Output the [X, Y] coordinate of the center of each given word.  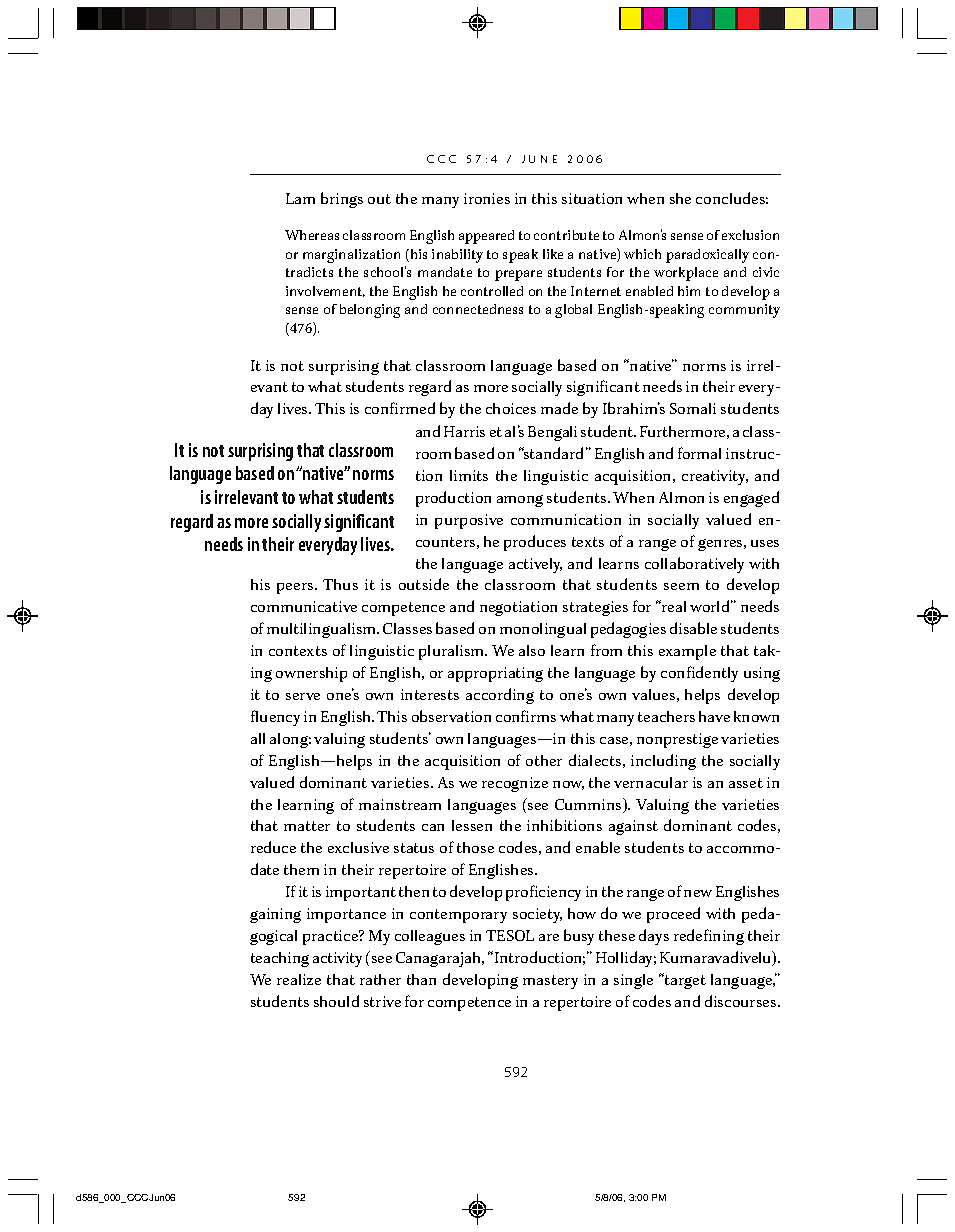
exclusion [750, 235]
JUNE [539, 159]
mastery [550, 982]
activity [337, 959]
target [684, 981]
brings [342, 200]
